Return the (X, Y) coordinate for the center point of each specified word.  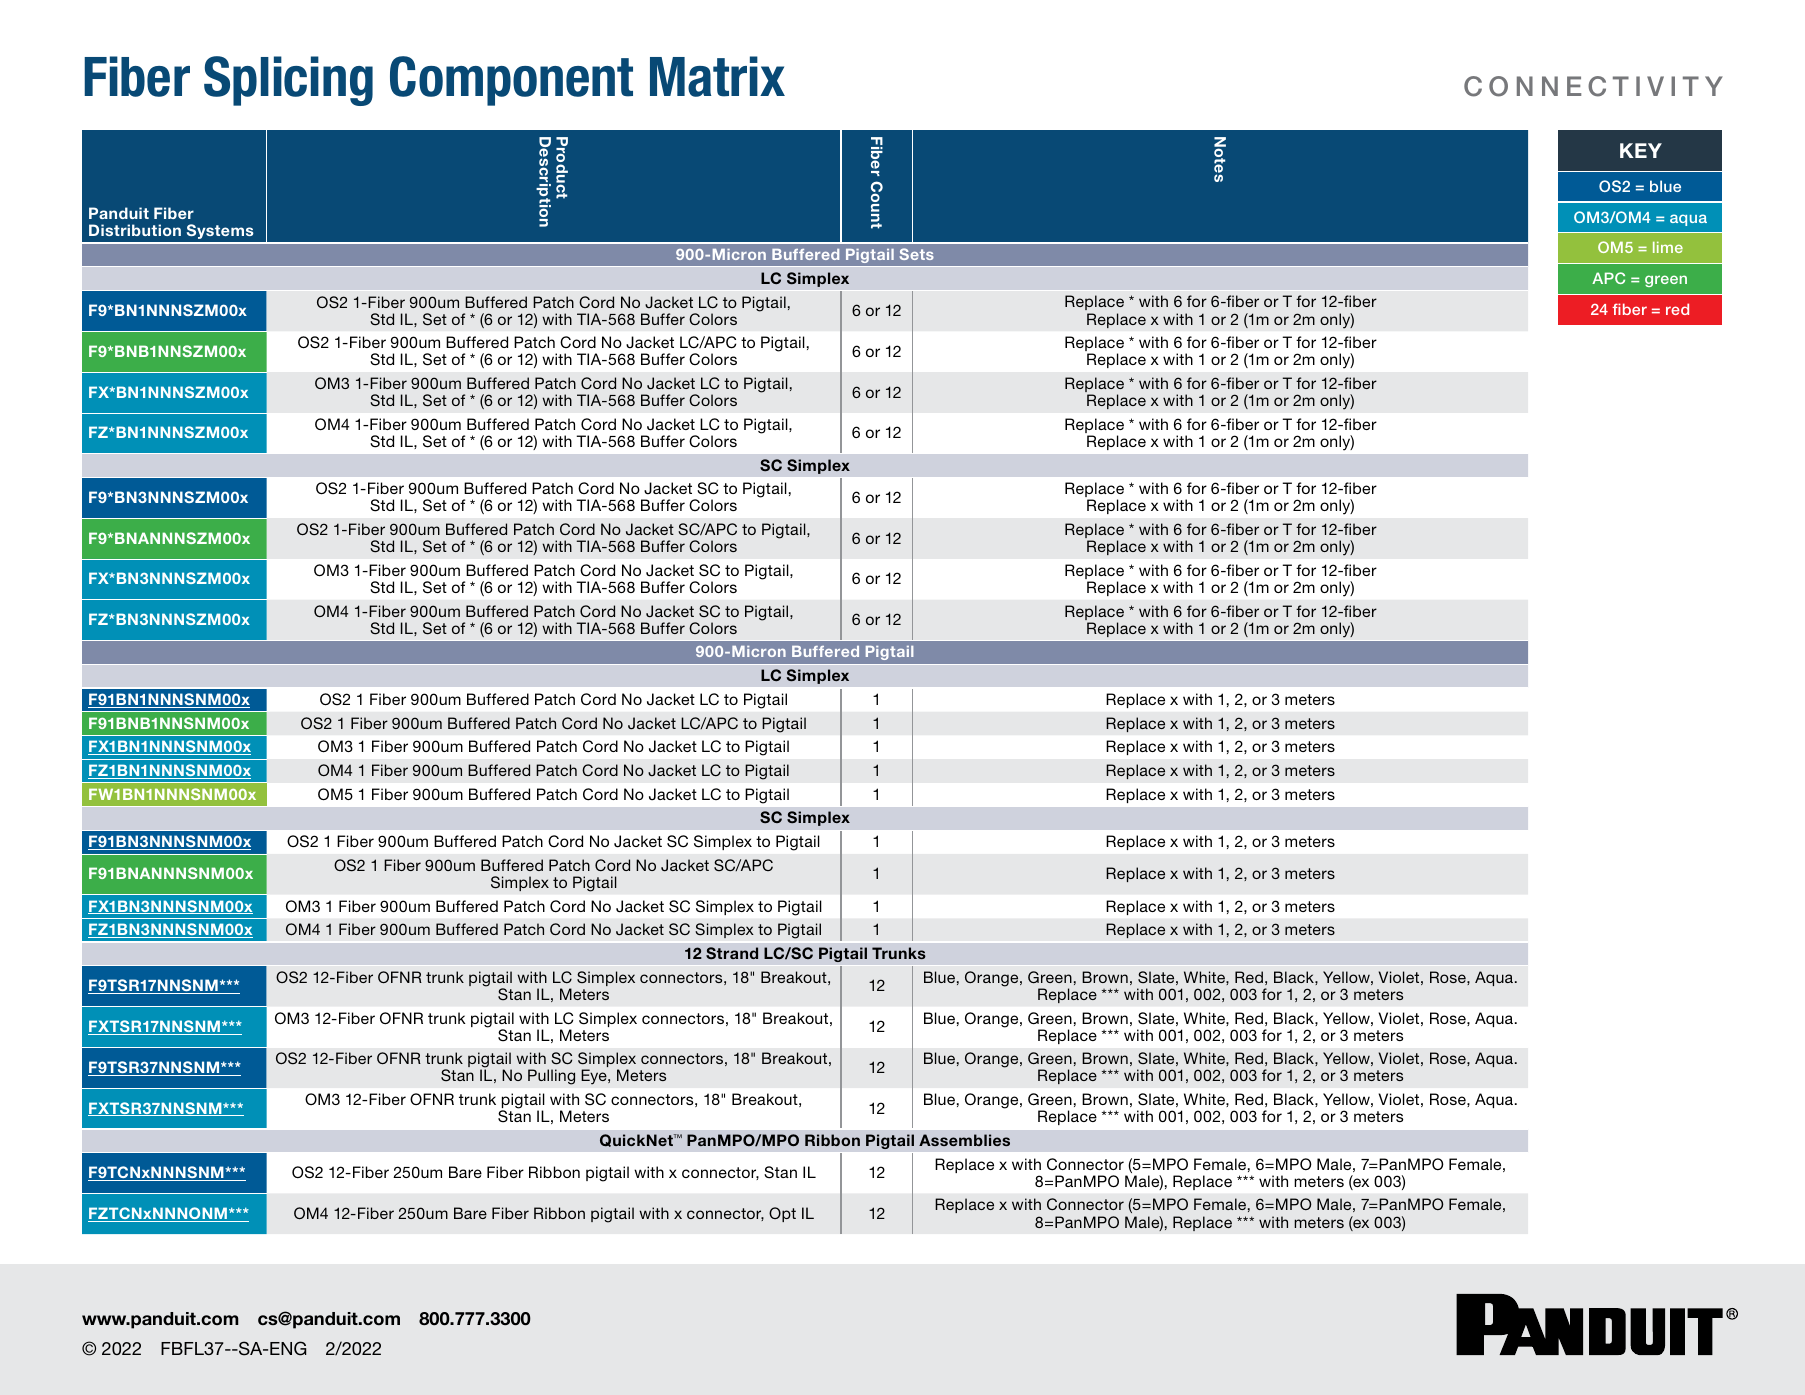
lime (1668, 247)
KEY (1641, 150)
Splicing (288, 81)
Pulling (551, 1077)
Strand (732, 953)
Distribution (135, 230)
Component (511, 81)
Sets (917, 254)
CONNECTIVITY (1593, 86)
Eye (595, 1077)
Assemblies (964, 1140)
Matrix (717, 76)
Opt (782, 1214)
